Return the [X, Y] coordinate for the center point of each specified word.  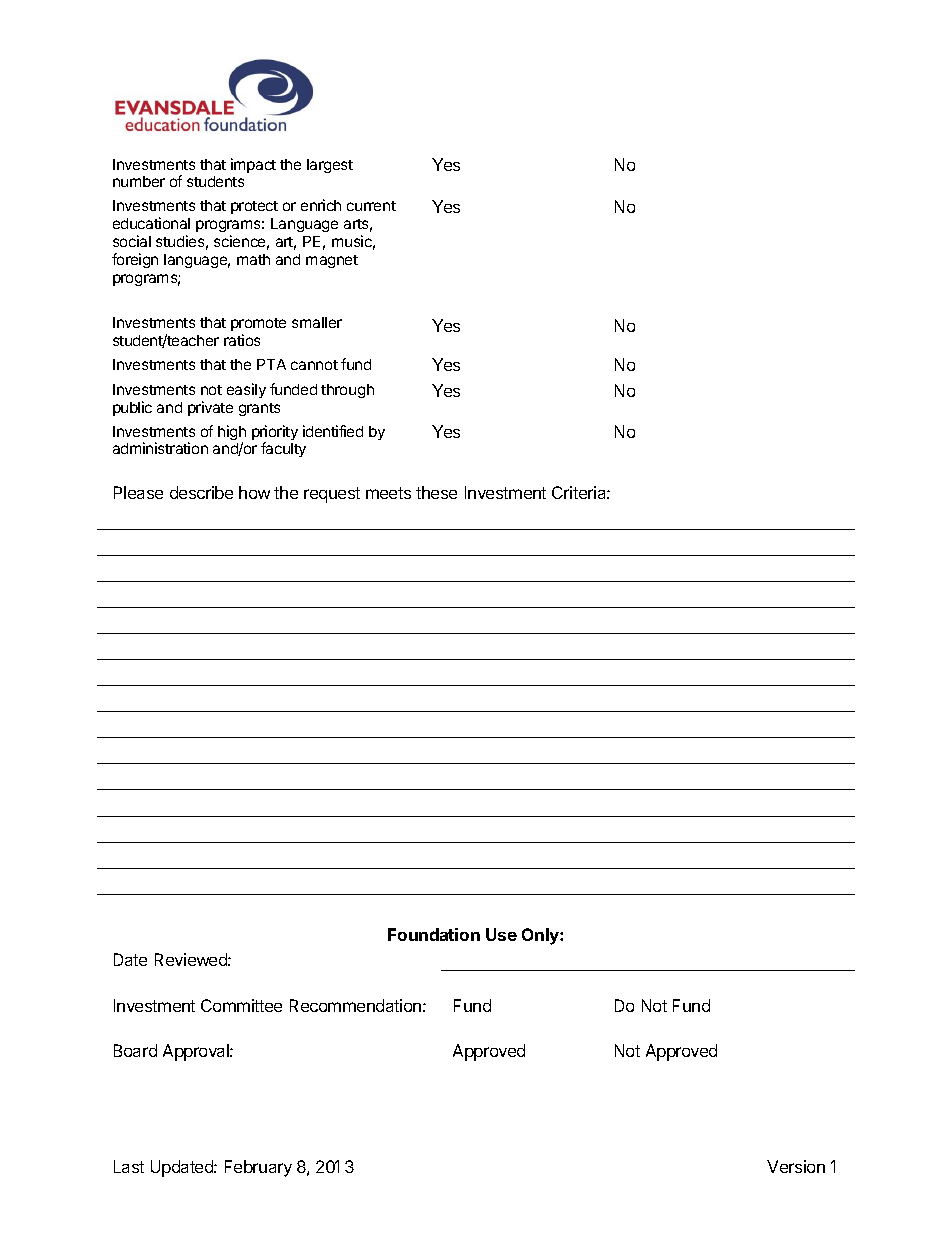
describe [201, 492]
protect [254, 207]
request [332, 495]
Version [796, 1166]
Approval [197, 1052]
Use [501, 934]
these [436, 492]
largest [330, 166]
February [258, 1168]
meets [388, 493]
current [371, 206]
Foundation [434, 934]
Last [129, 1166]
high [232, 434]
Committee [241, 1005]
